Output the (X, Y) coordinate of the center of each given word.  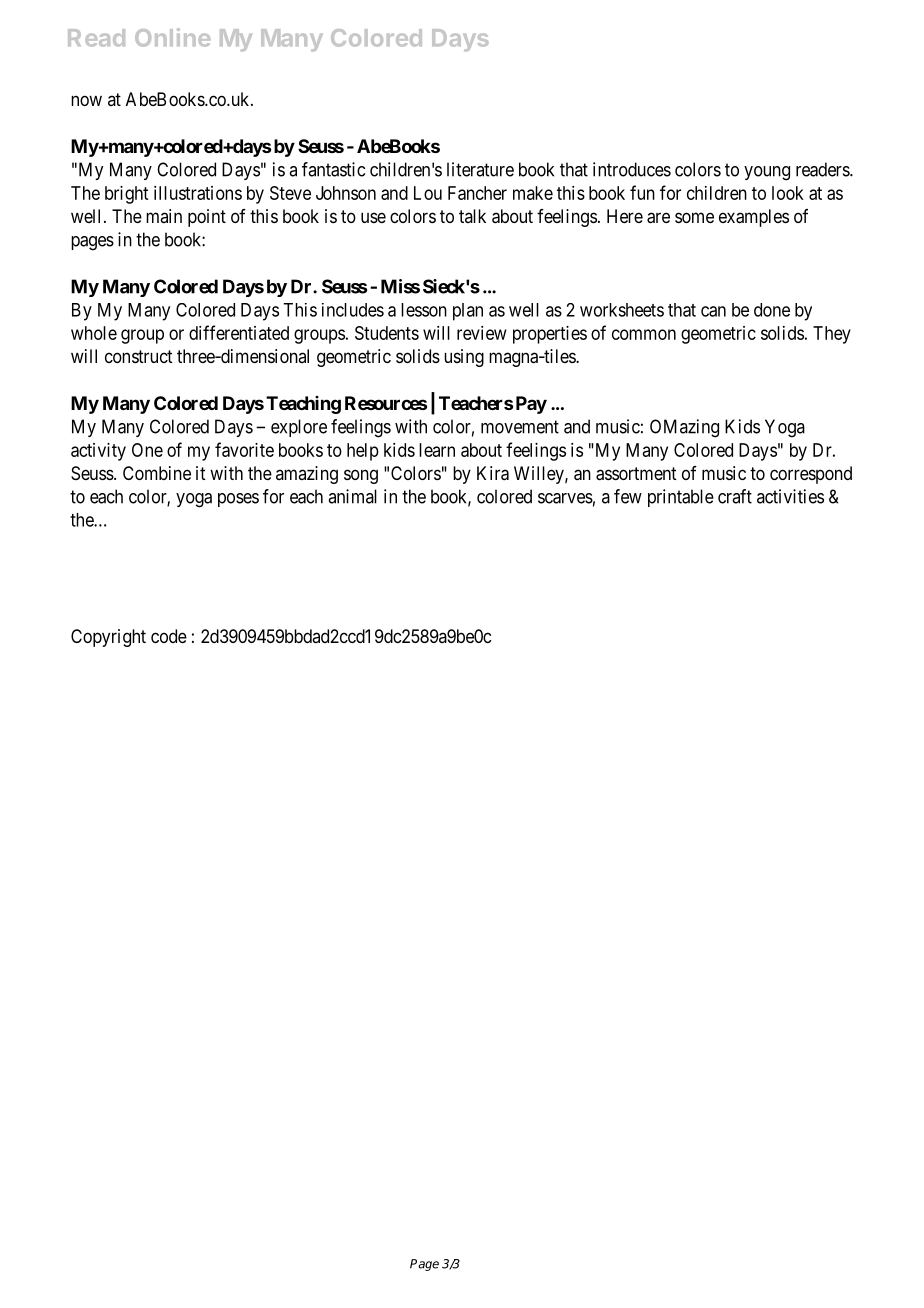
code (169, 636)
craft (735, 496)
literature (480, 169)
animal (352, 496)
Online (172, 37)
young (767, 173)
